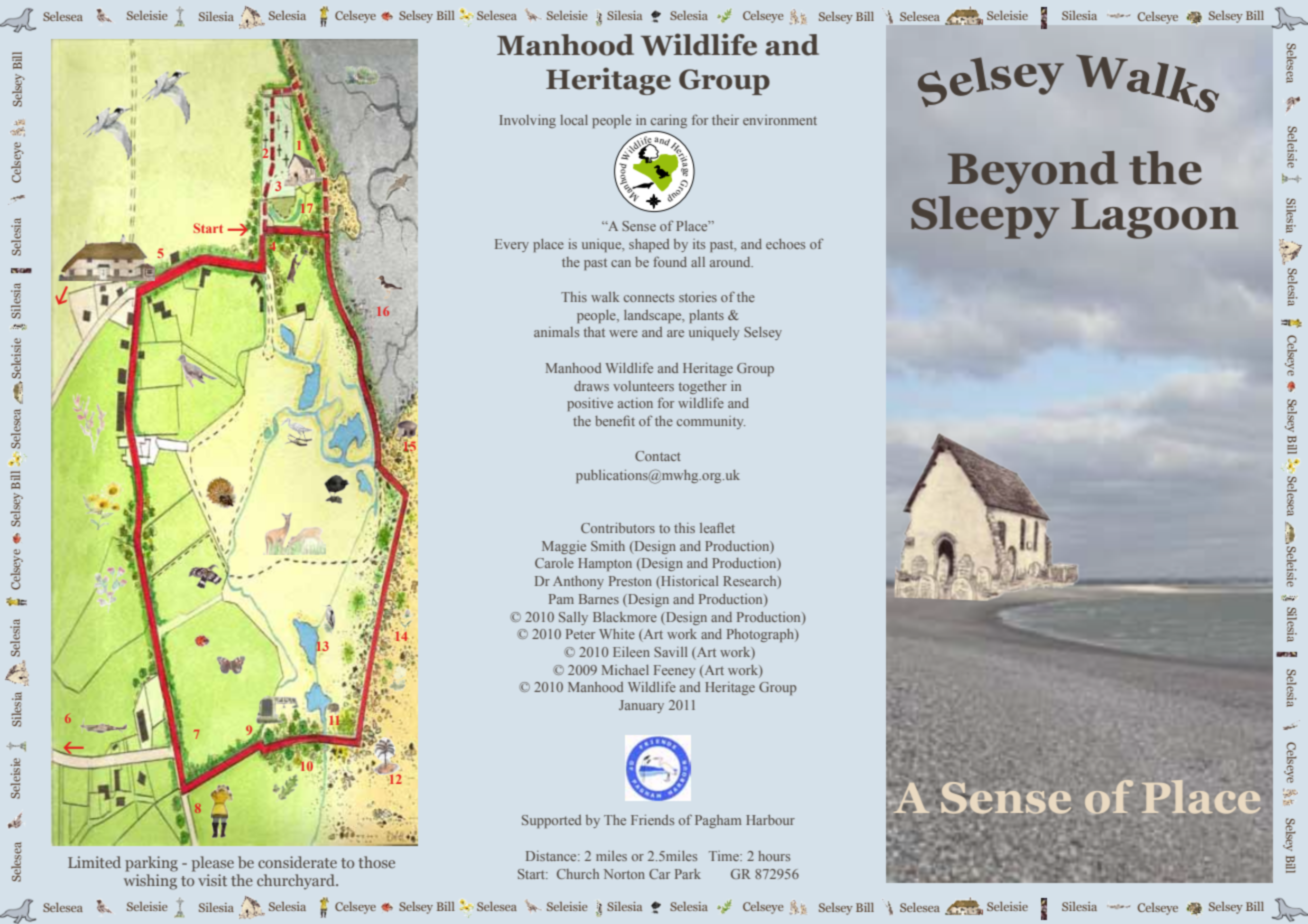 This screenshot has width=1308, height=924. Describe the element at coordinates (761, 635) in the screenshot. I see `Photograph` at that location.
